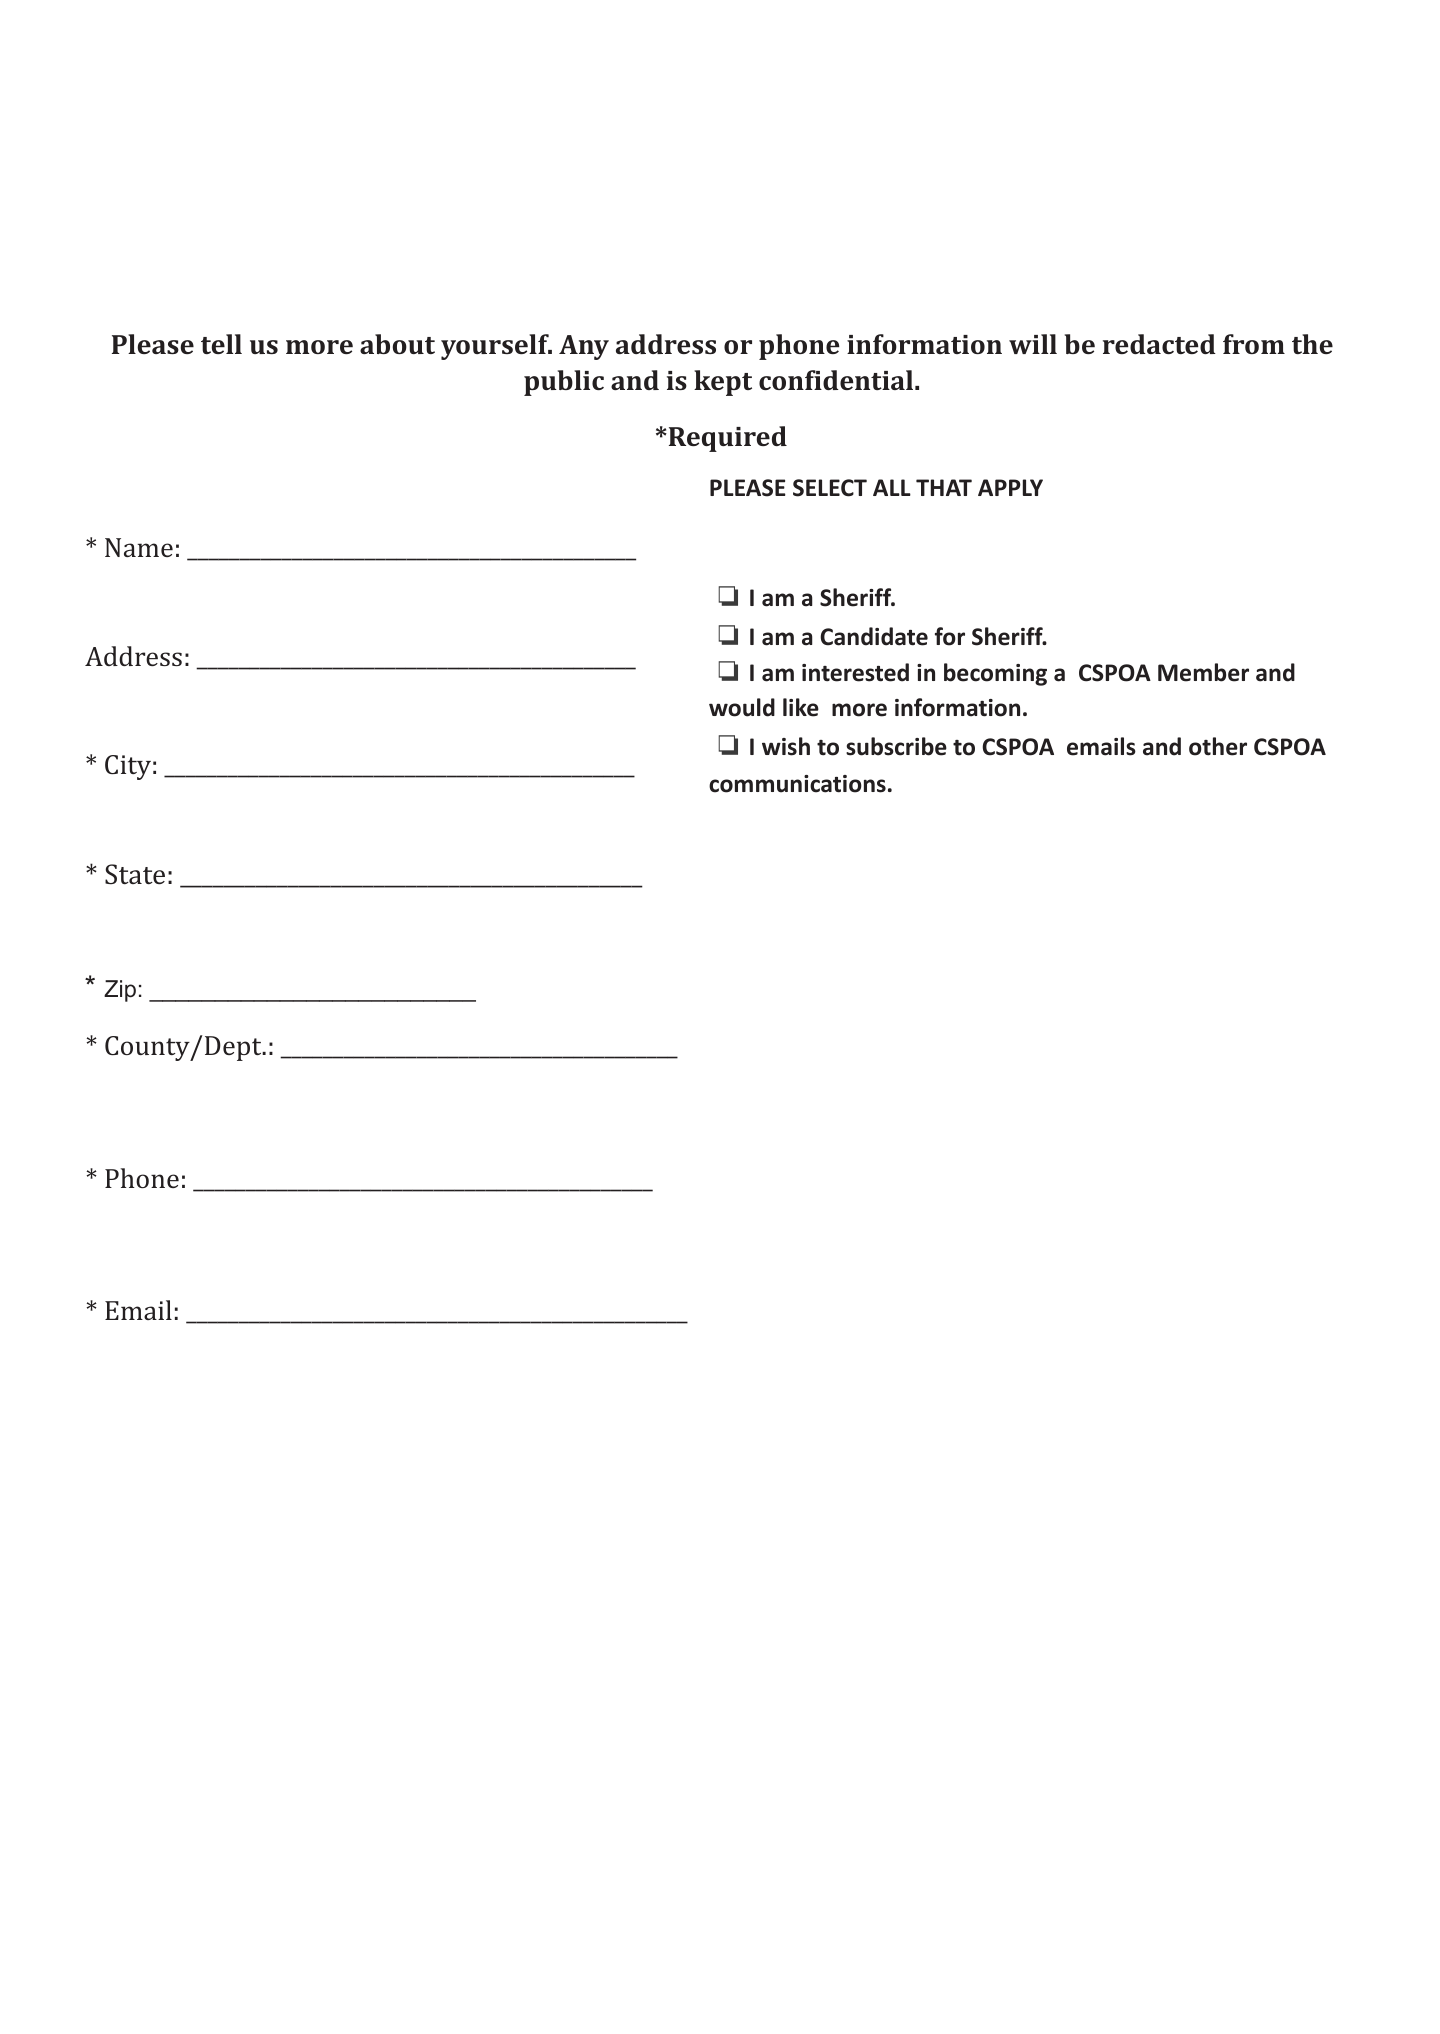 The width and height of the page is (1440, 2034). What do you see at coordinates (1203, 672) in the page?
I see `Member` at bounding box center [1203, 672].
